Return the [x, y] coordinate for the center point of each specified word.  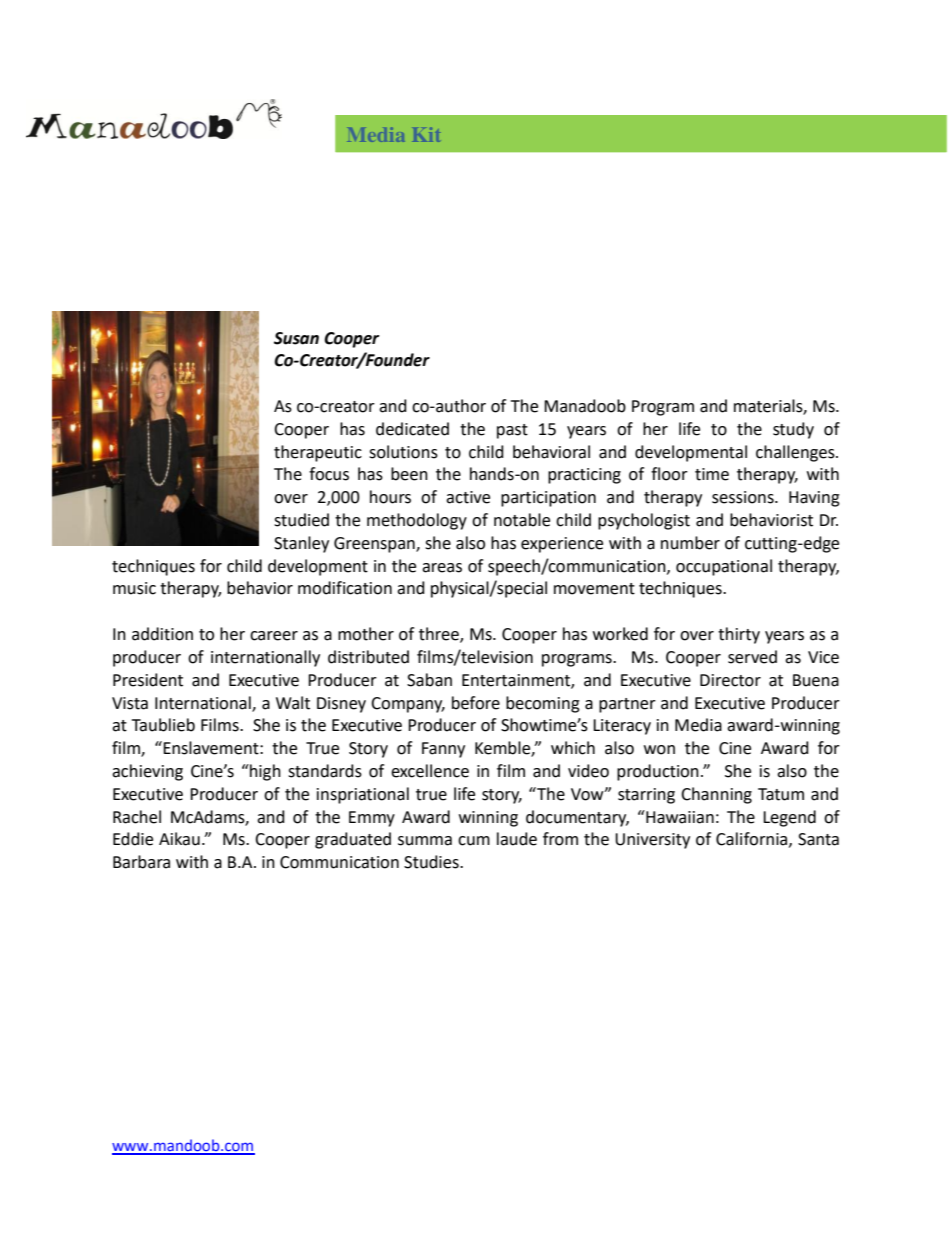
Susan [296, 338]
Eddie [133, 839]
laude [517, 839]
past [512, 431]
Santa [818, 839]
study [793, 430]
